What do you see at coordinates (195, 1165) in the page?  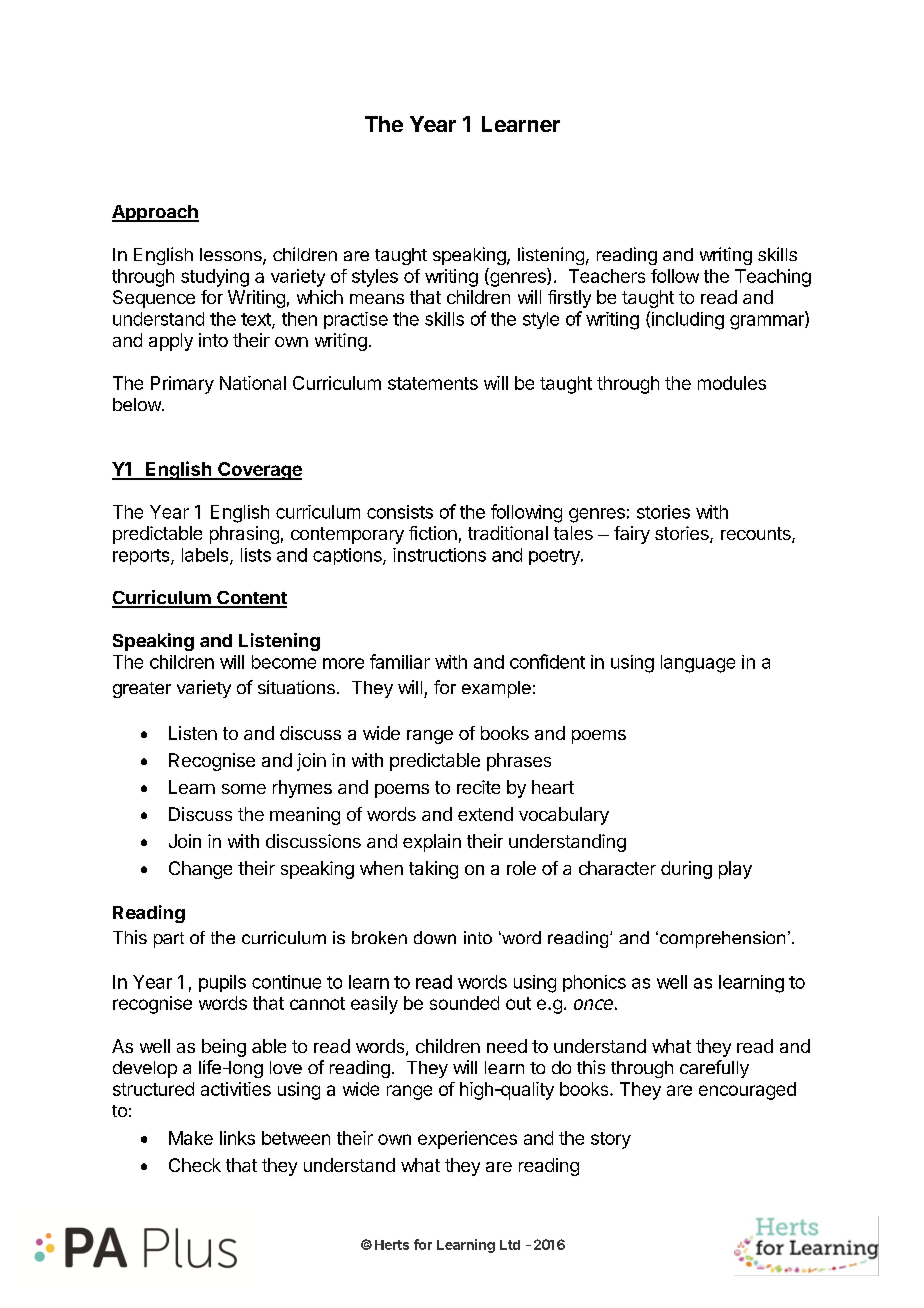 I see `Check` at bounding box center [195, 1165].
